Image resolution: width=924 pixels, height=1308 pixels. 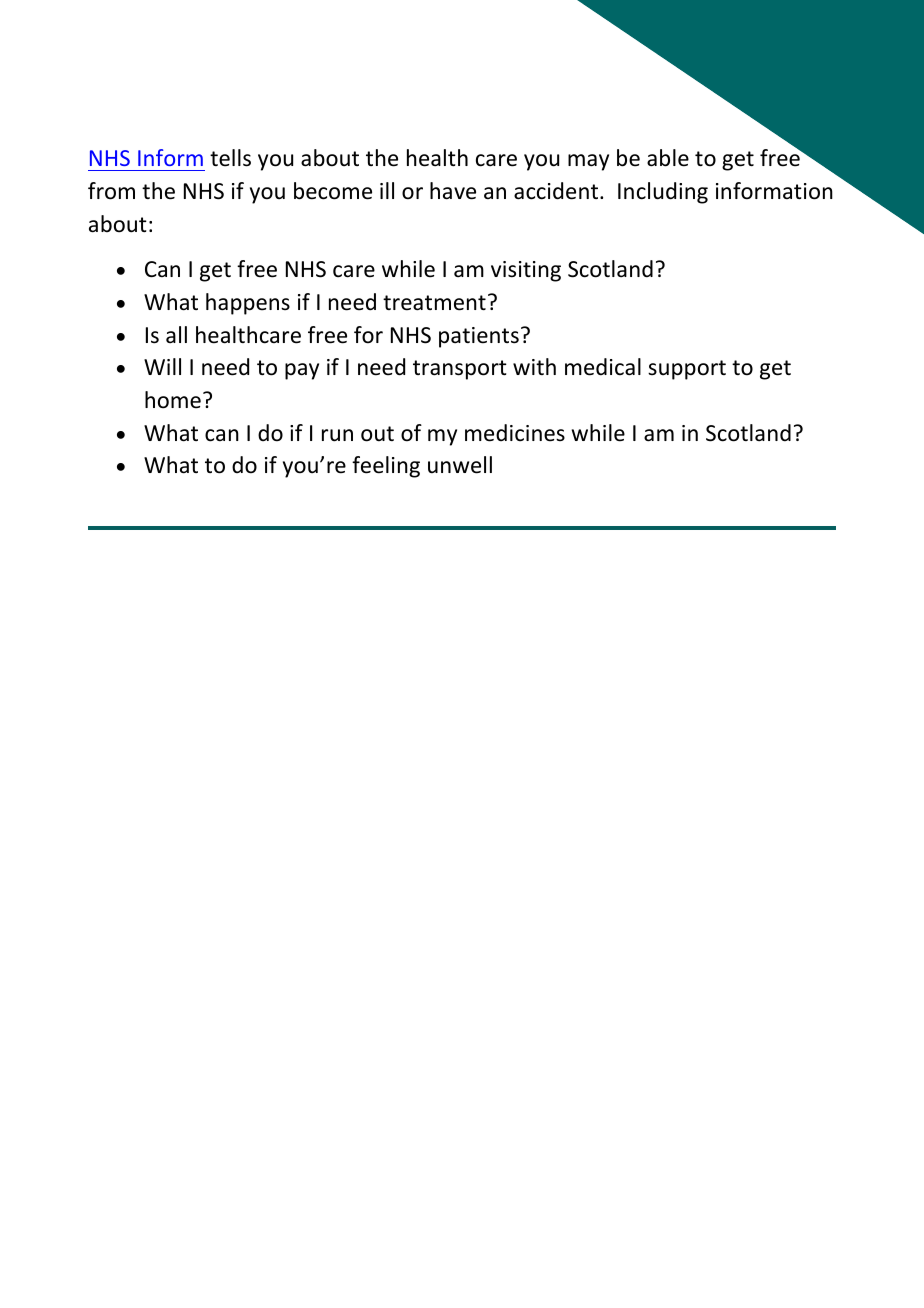 I want to click on may, so click(x=588, y=162).
